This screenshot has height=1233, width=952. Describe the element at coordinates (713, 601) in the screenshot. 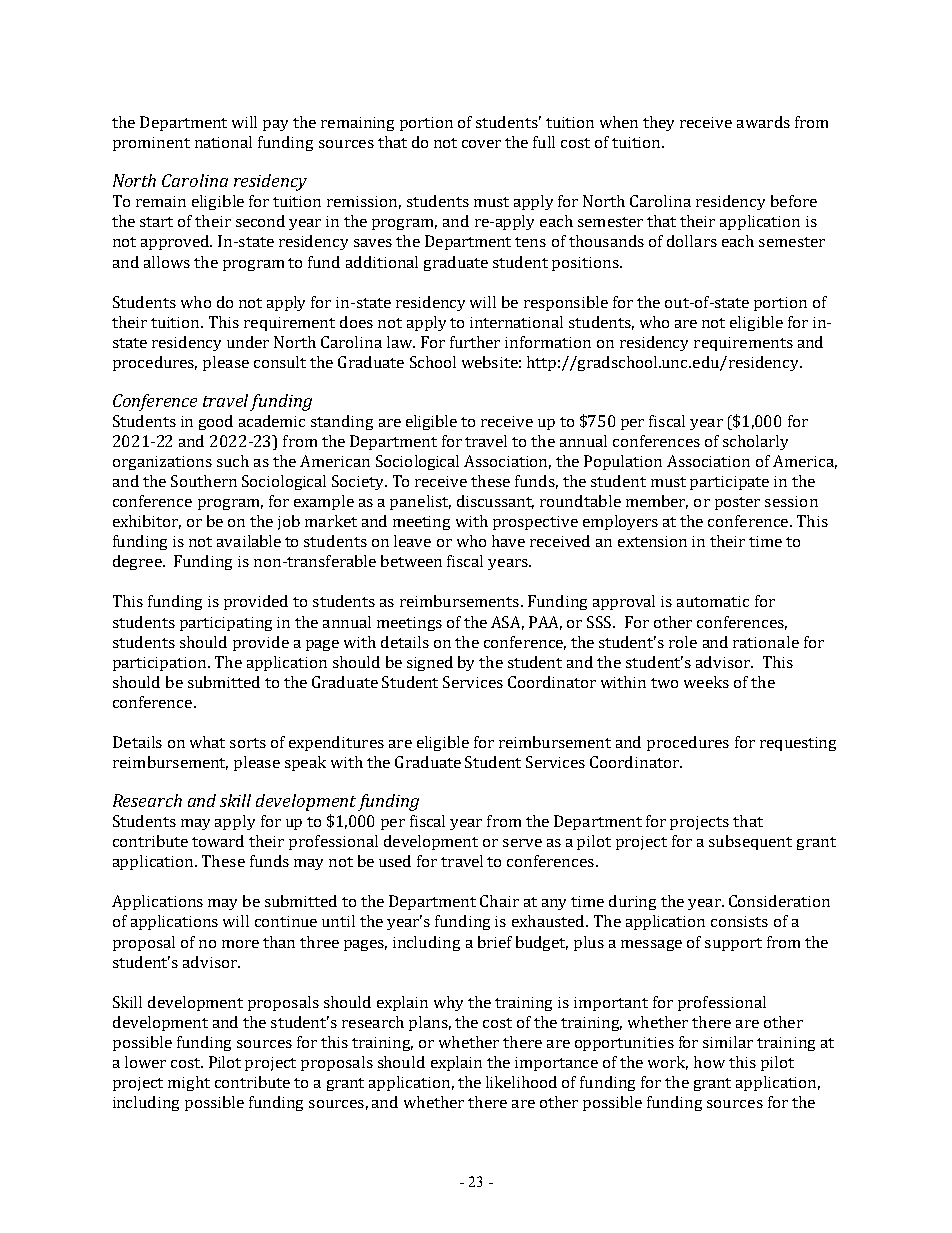

I see `automatic` at that location.
